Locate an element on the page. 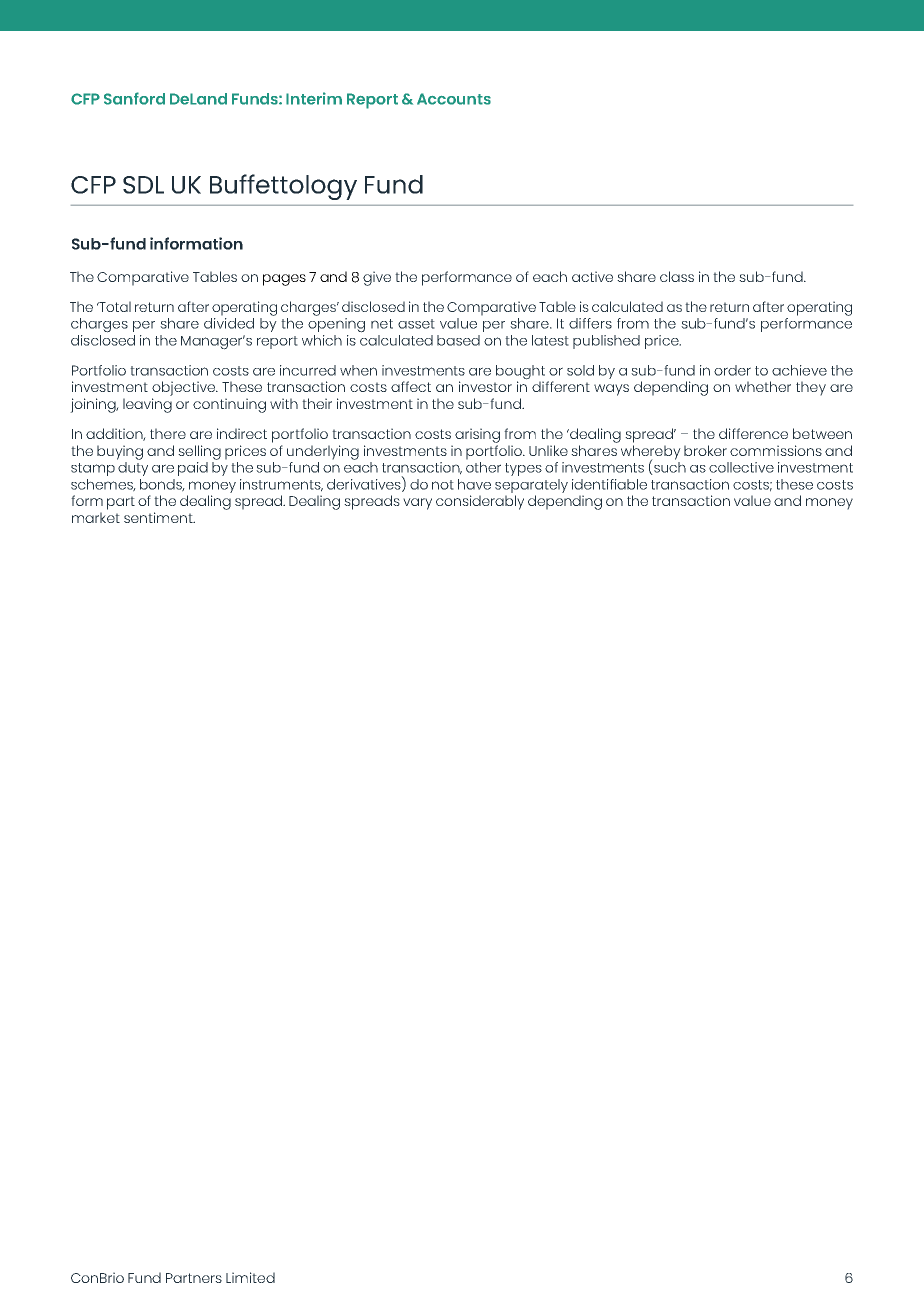 The image size is (924, 1308). market is located at coordinates (96, 517).
